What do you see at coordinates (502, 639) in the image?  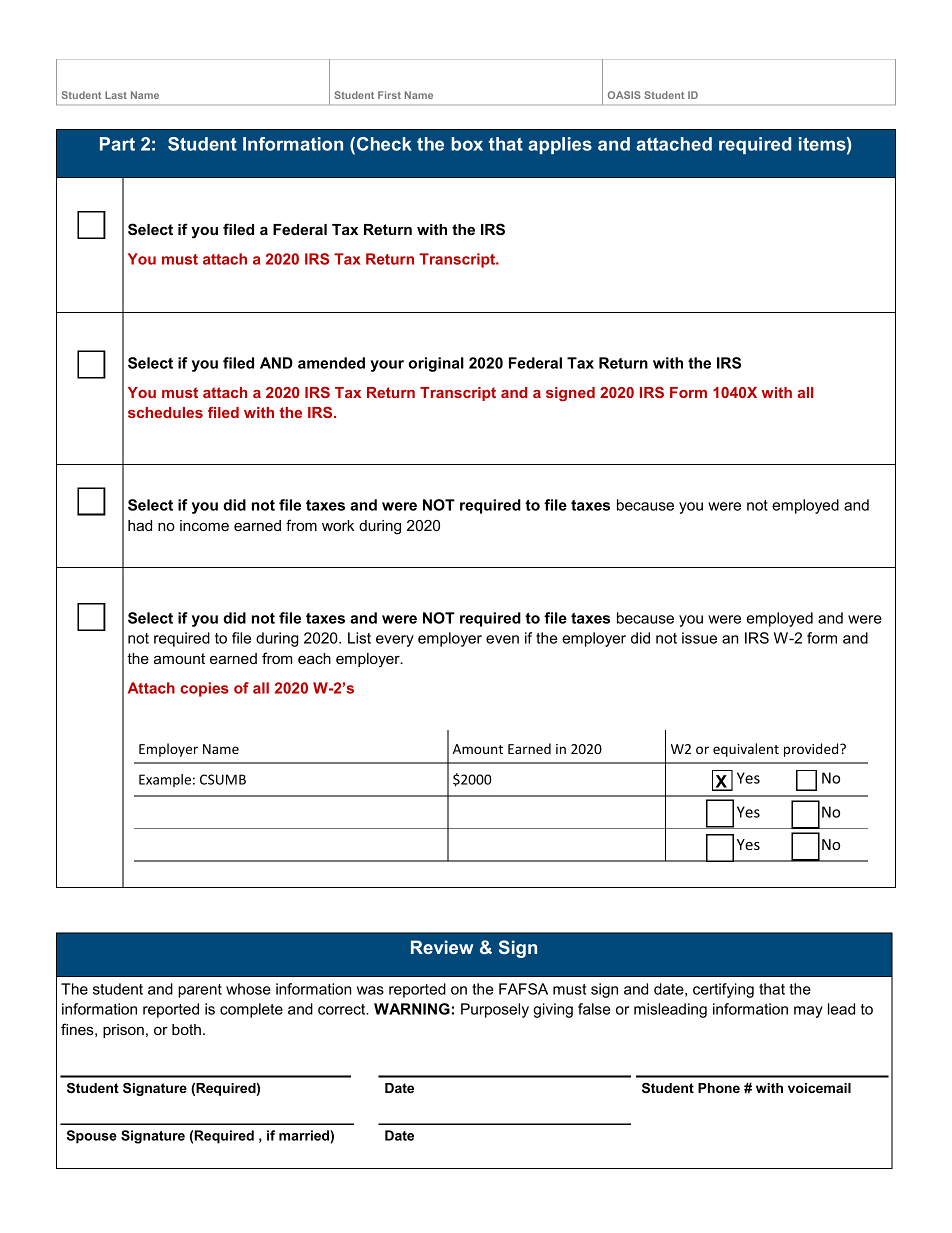 I see `even` at bounding box center [502, 639].
